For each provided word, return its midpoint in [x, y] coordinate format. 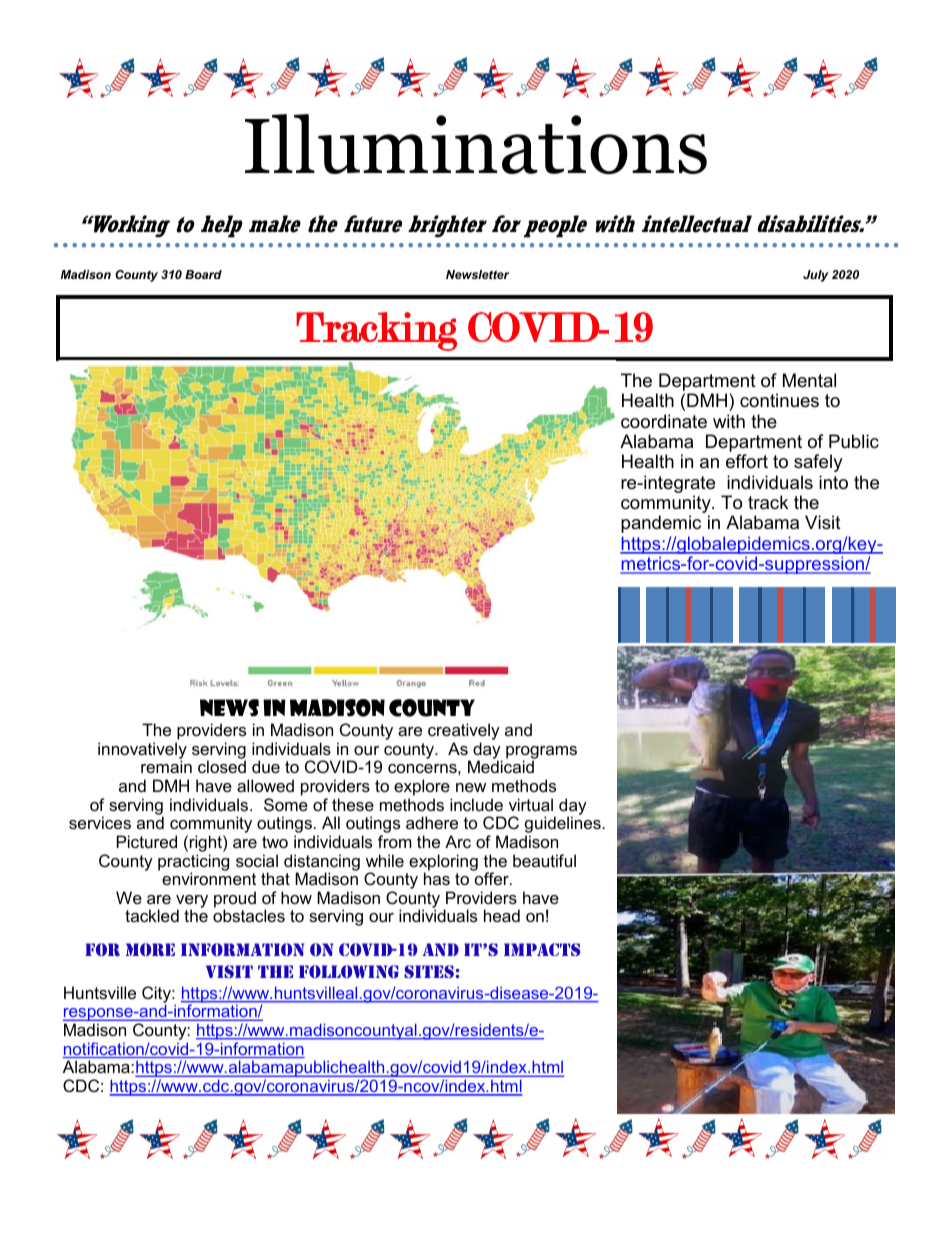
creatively [464, 733]
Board [203, 274]
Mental [809, 380]
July [815, 276]
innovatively [142, 751]
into [833, 482]
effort [747, 461]
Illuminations [476, 144]
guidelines [563, 826]
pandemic [661, 524]
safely [818, 463]
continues [779, 400]
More [150, 949]
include [476, 804]
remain [166, 766]
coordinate [664, 421]
